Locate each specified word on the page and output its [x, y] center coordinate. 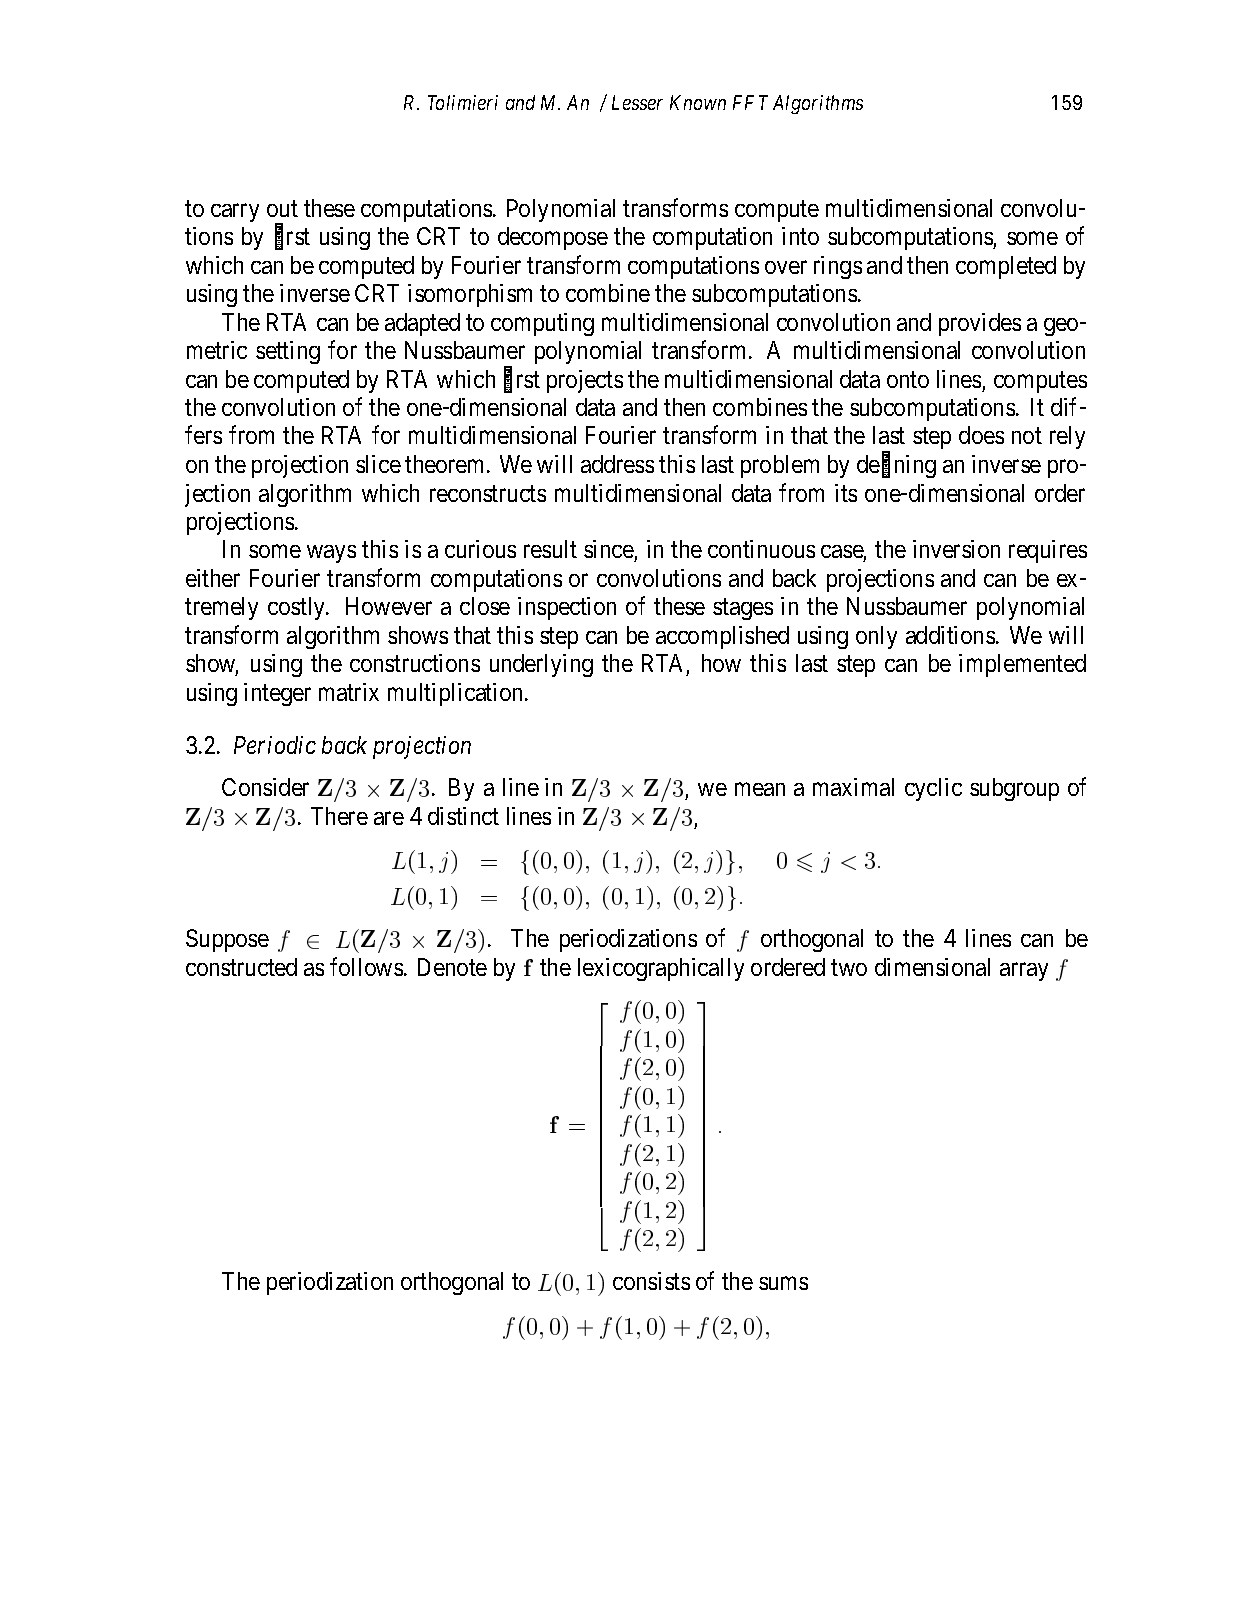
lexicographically [661, 969]
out [282, 209]
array [1024, 972]
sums [783, 1283]
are [389, 818]
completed [1006, 267]
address [617, 464]
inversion [956, 549]
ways [331, 554]
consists [651, 1281]
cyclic [933, 789]
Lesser [637, 102]
